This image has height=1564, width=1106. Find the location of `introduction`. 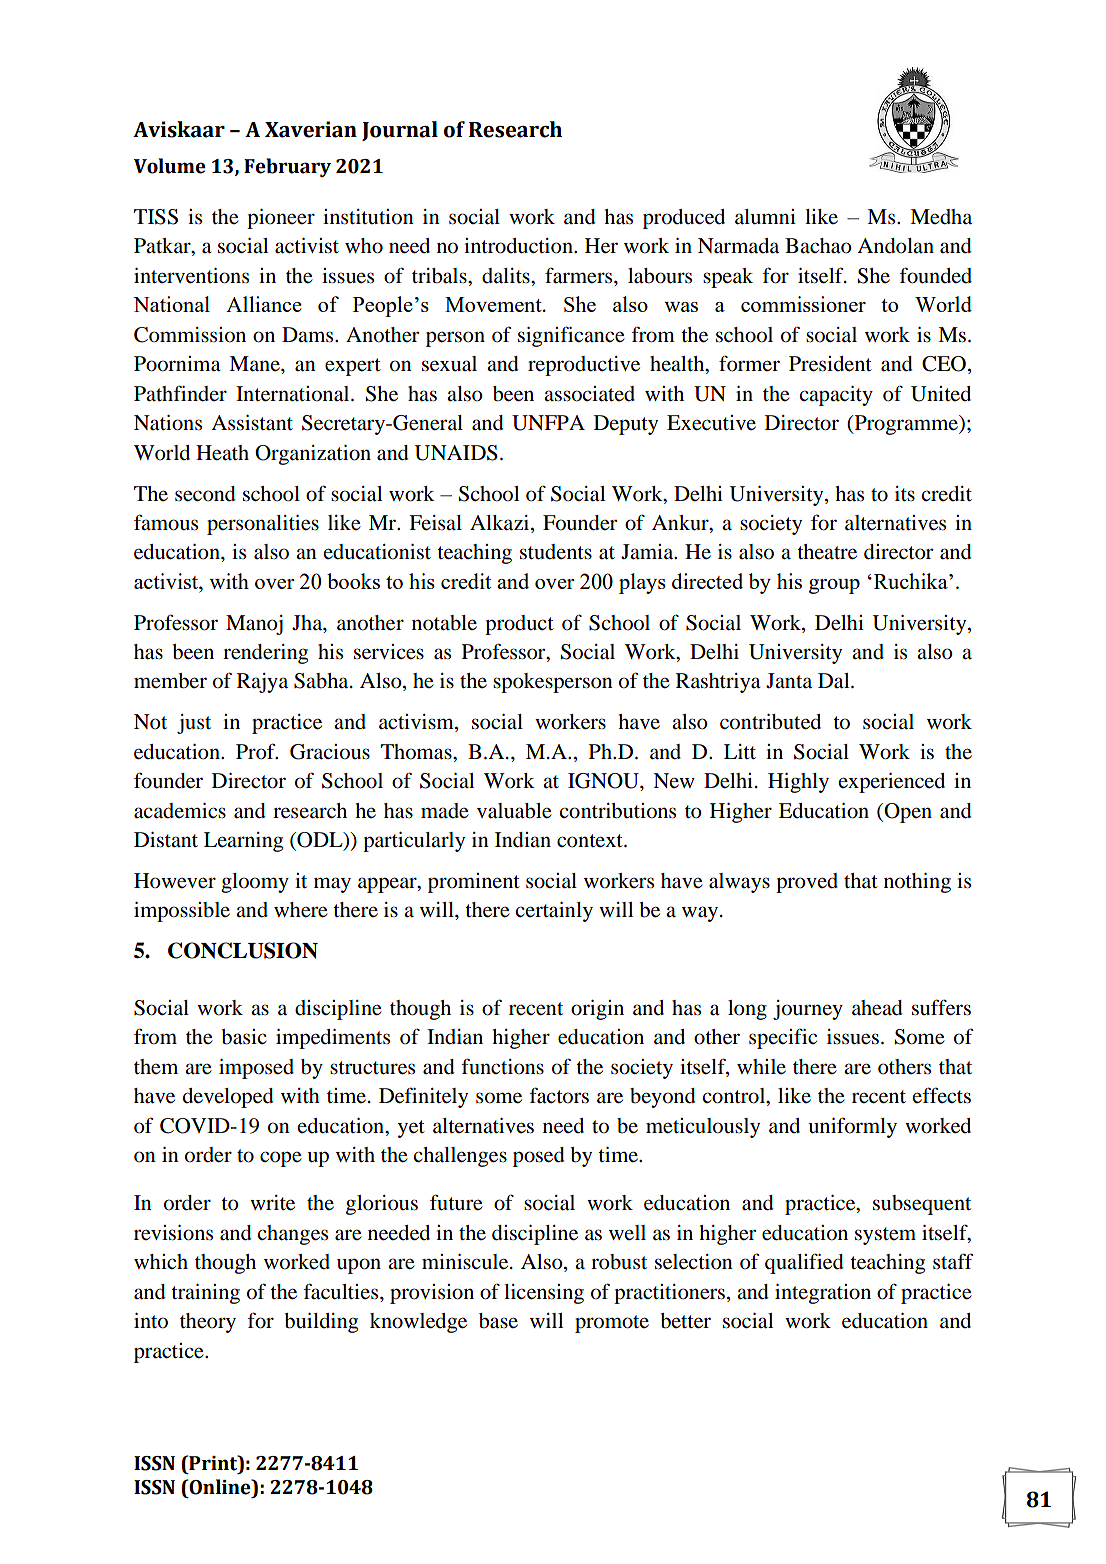

introduction is located at coordinates (519, 246).
